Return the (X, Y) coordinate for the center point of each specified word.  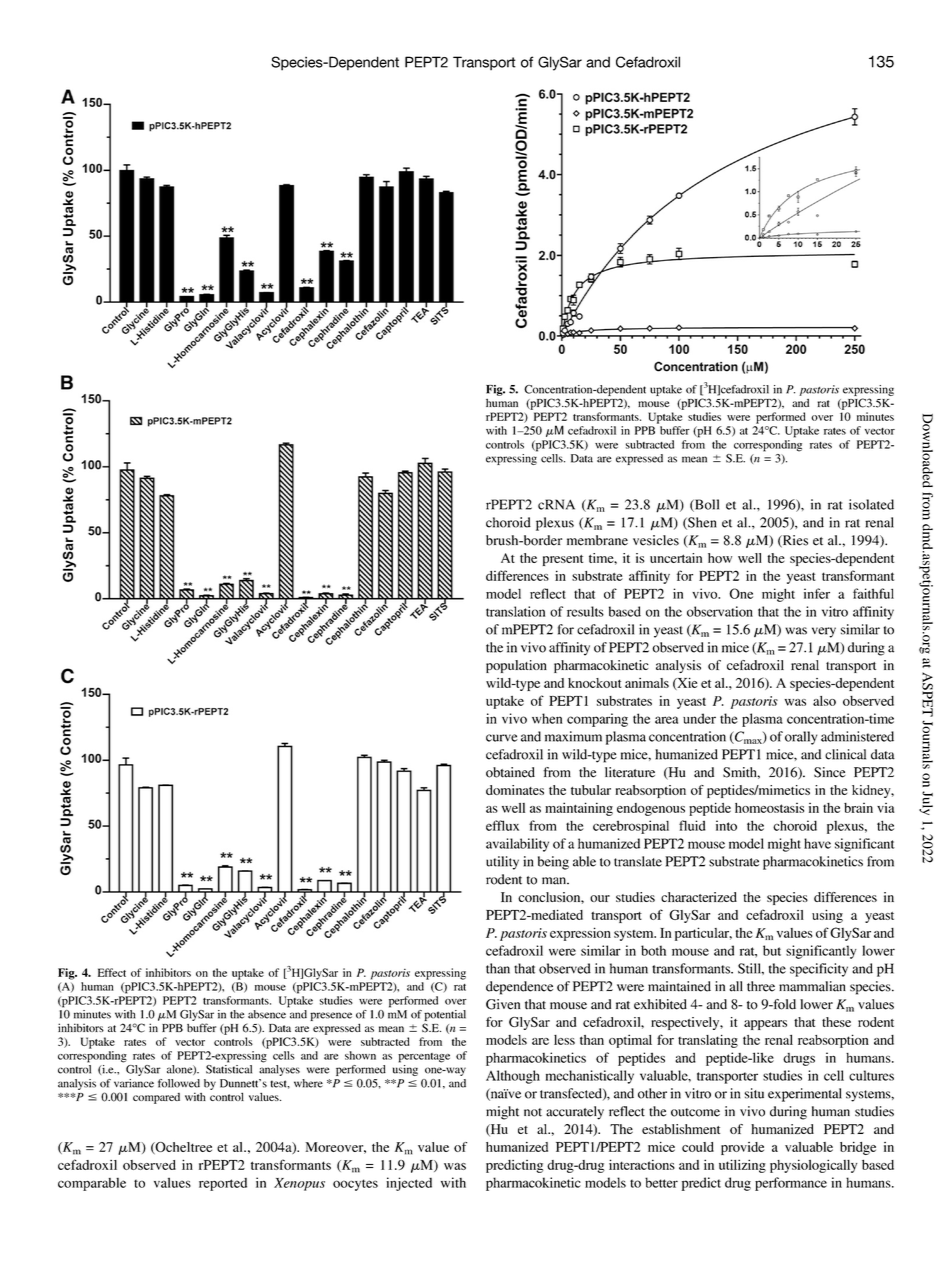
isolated (871, 504)
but (772, 950)
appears (765, 1025)
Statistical (229, 1069)
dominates (515, 790)
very (824, 632)
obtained (510, 772)
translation (515, 611)
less (564, 1040)
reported (223, 1184)
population (516, 666)
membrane (597, 540)
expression (580, 934)
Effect (112, 972)
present (563, 560)
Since (830, 772)
